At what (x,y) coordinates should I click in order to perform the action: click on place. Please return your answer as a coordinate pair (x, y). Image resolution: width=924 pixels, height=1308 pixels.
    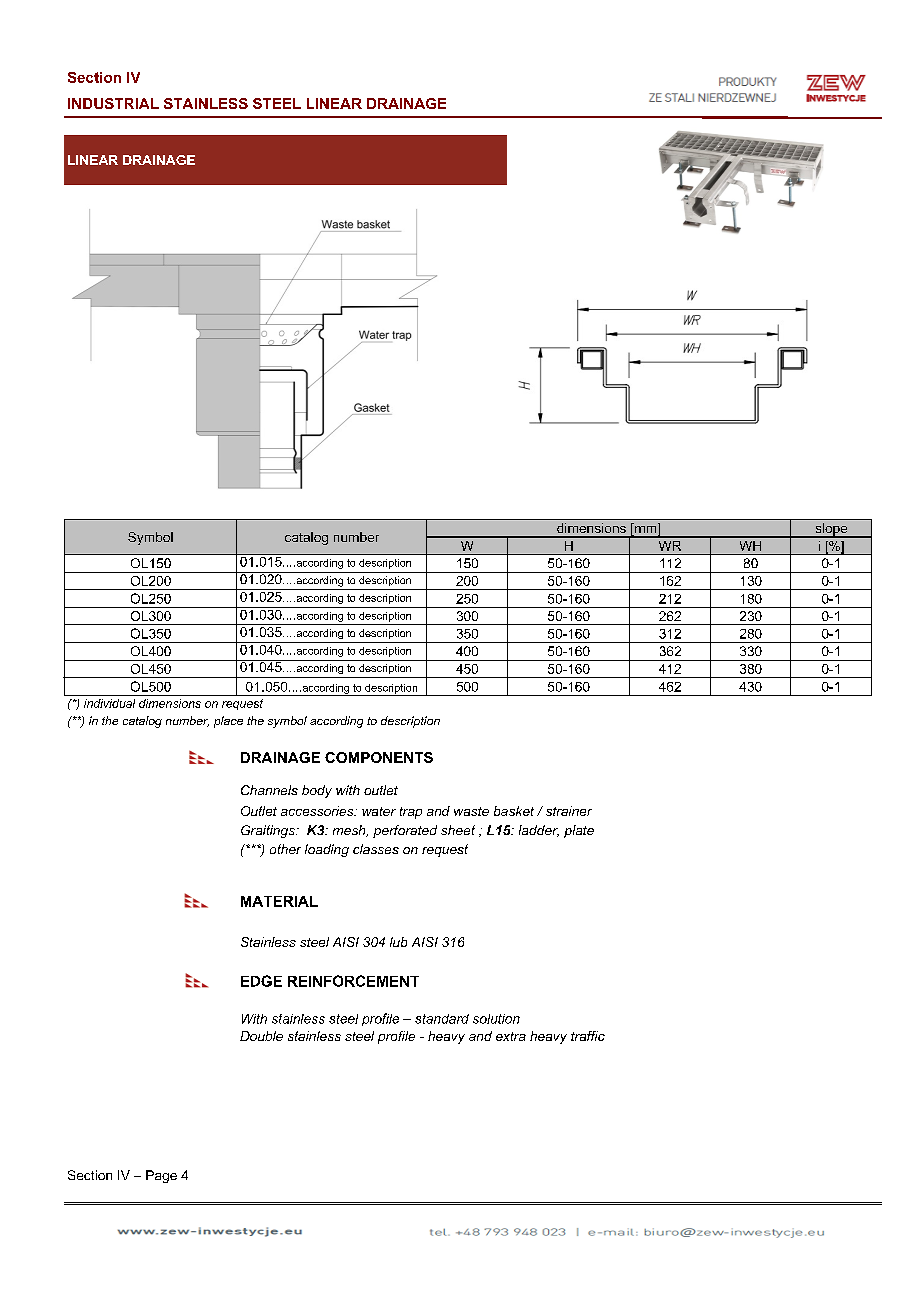
    Looking at the image, I should click on (228, 722).
